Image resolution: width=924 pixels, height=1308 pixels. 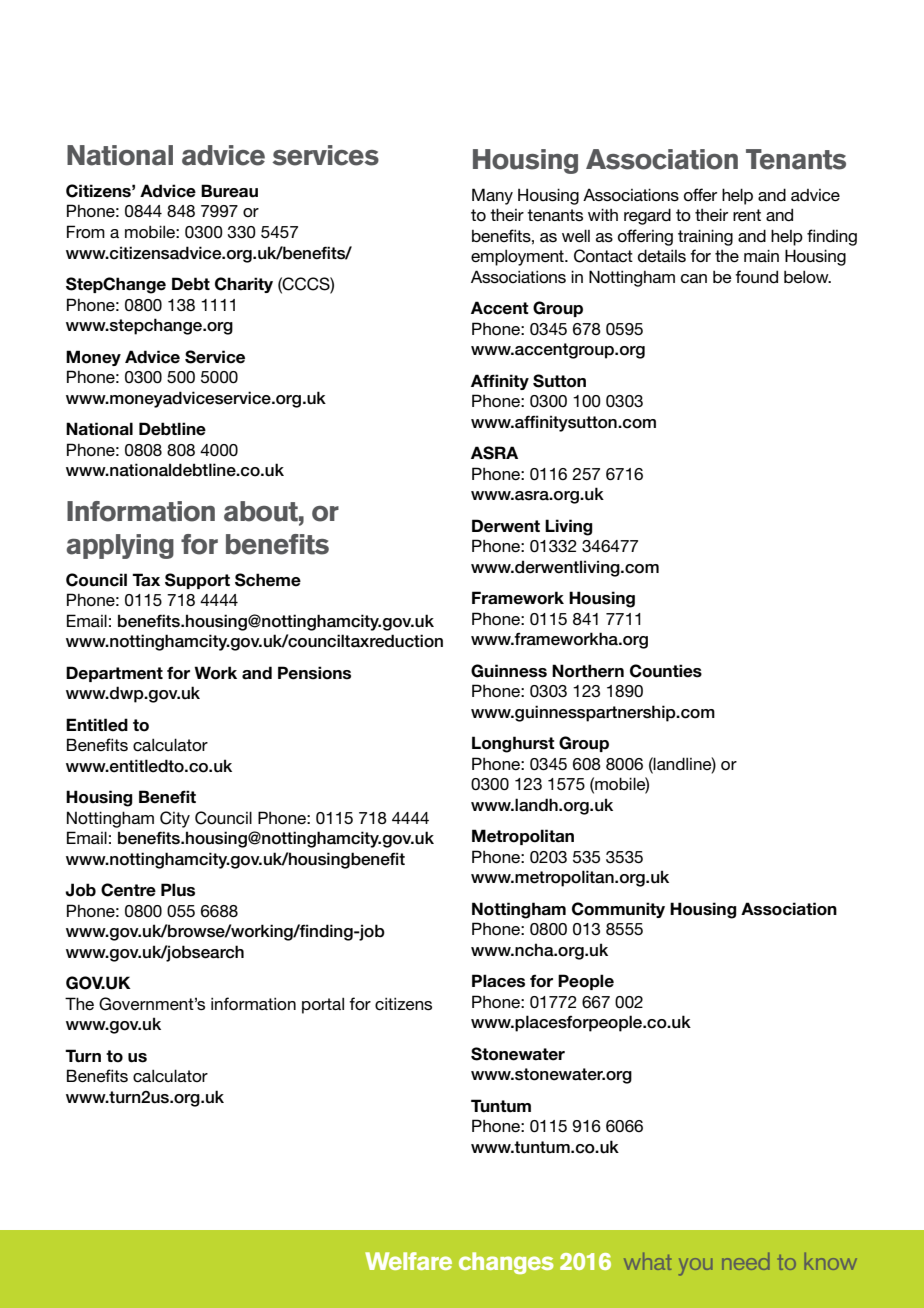 I want to click on Plus, so click(x=178, y=890).
